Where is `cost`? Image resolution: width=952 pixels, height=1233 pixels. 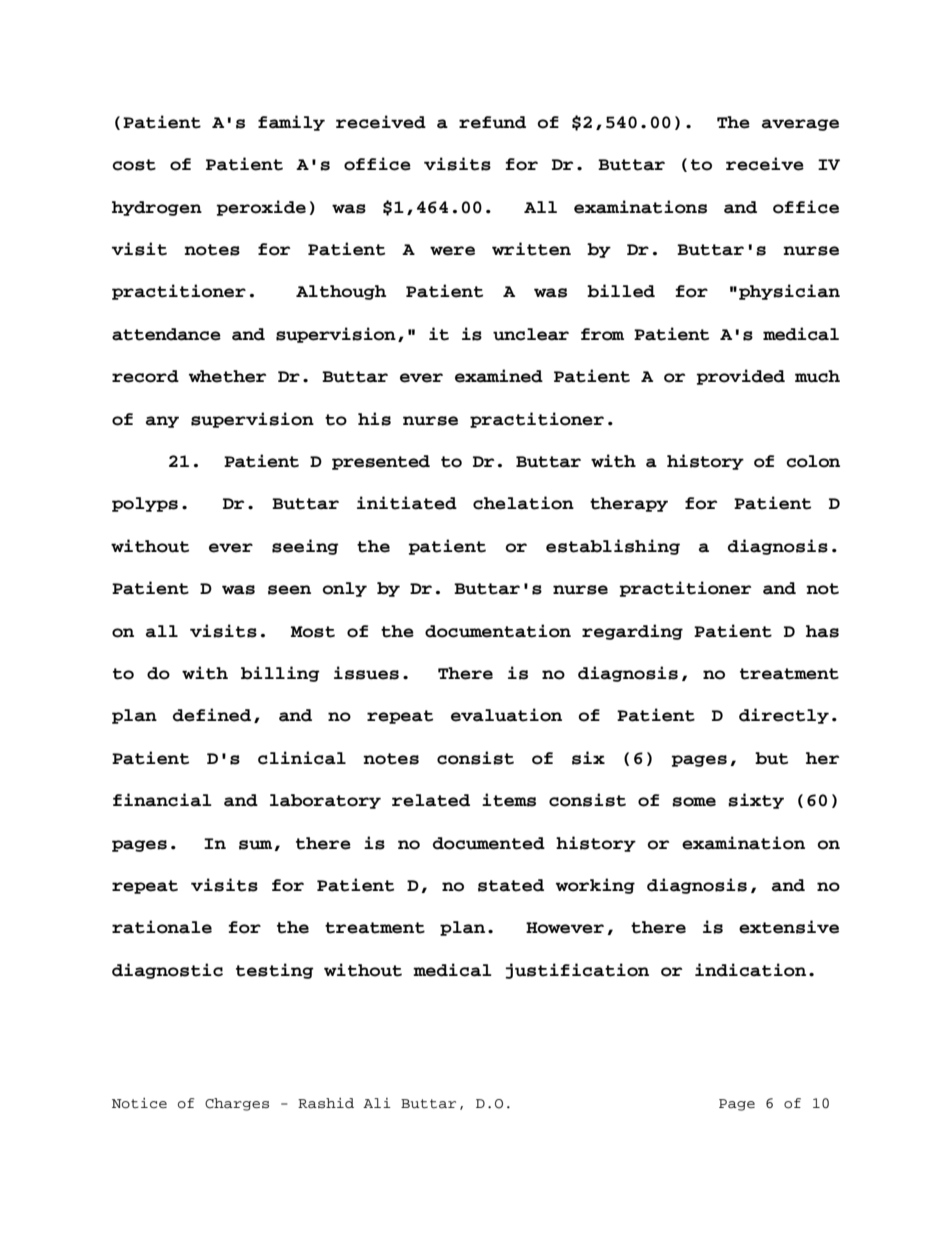 cost is located at coordinates (134, 165).
